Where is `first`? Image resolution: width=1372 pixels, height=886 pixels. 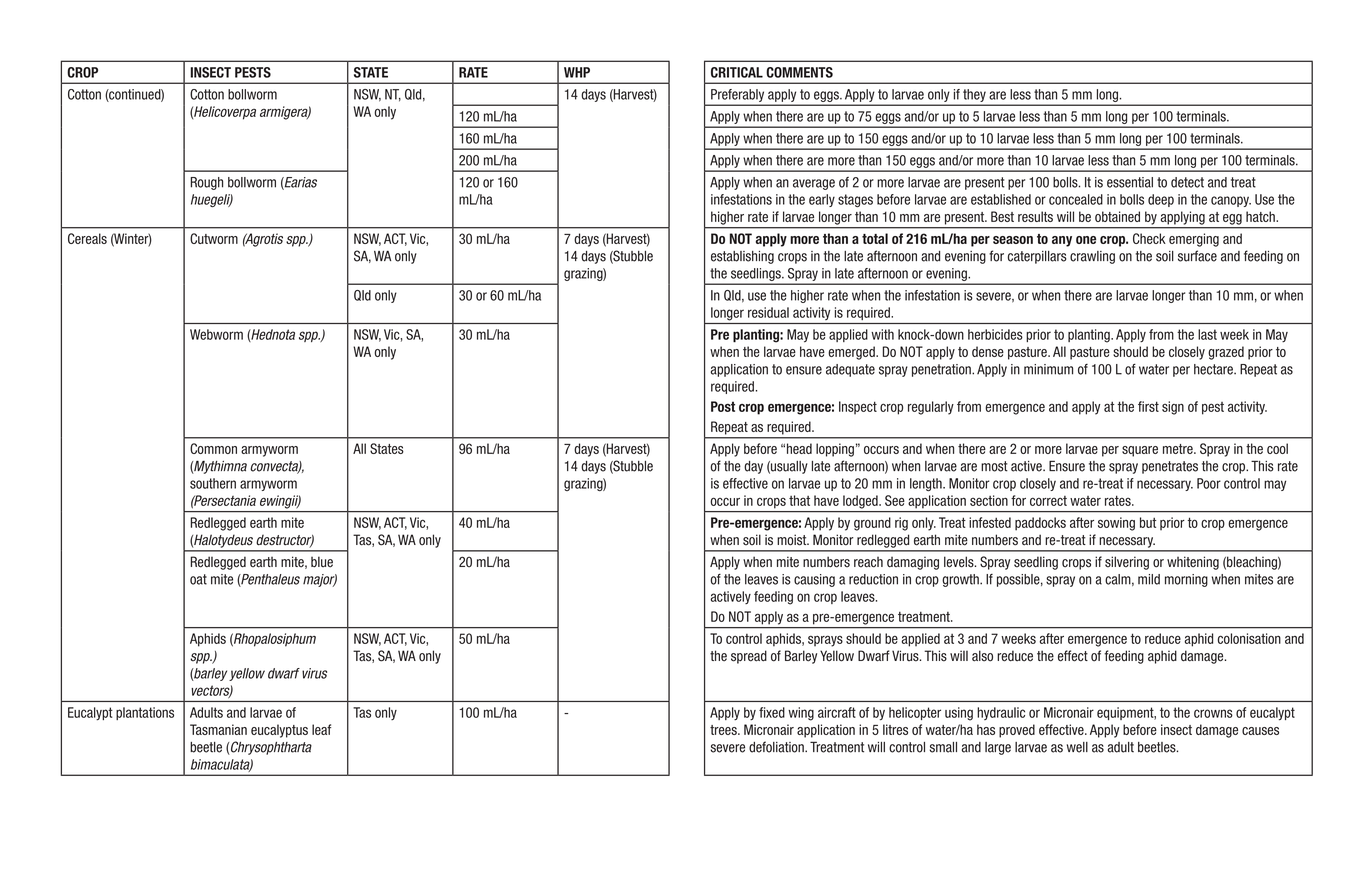
first is located at coordinates (1148, 406).
